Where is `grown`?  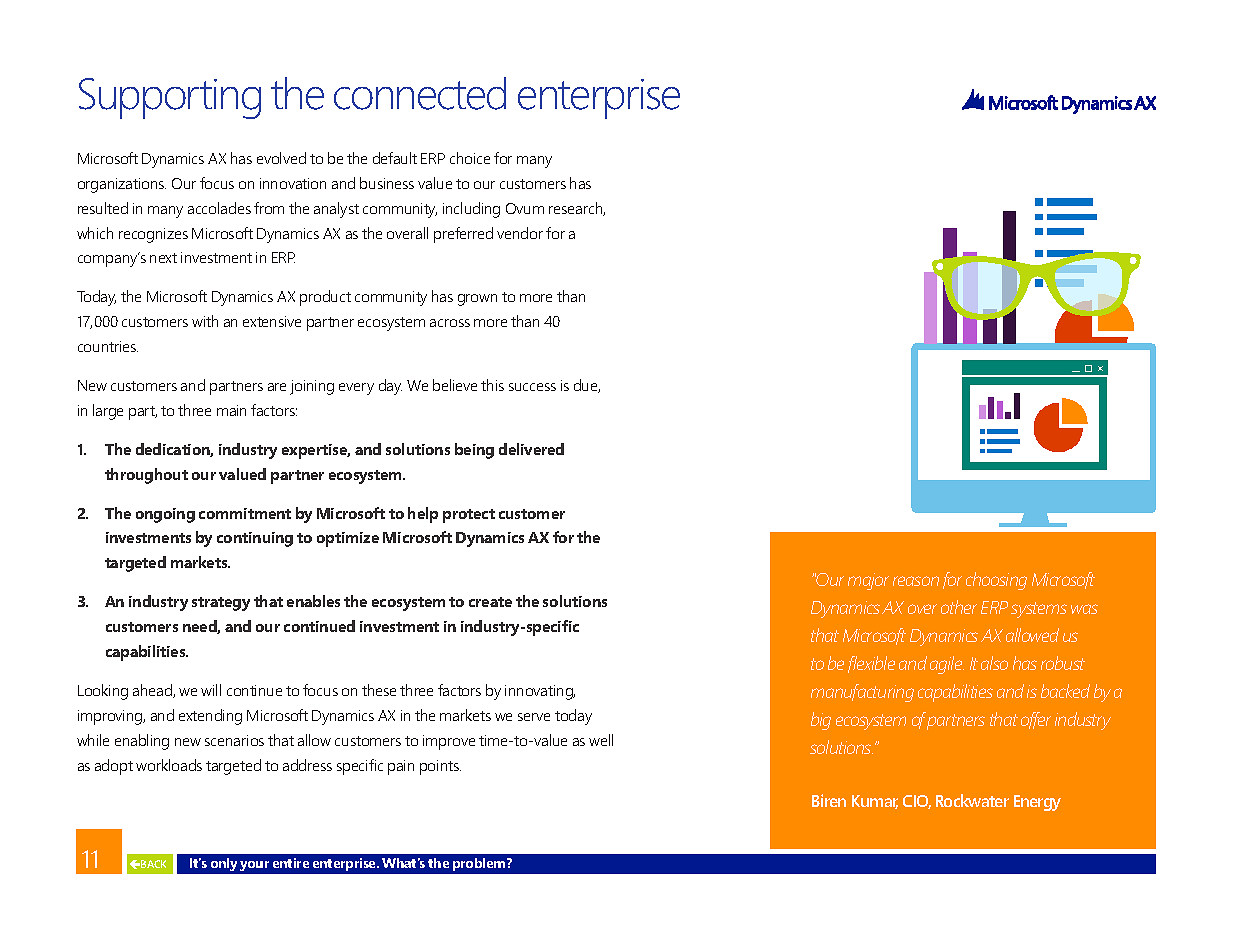
grown is located at coordinates (477, 300).
